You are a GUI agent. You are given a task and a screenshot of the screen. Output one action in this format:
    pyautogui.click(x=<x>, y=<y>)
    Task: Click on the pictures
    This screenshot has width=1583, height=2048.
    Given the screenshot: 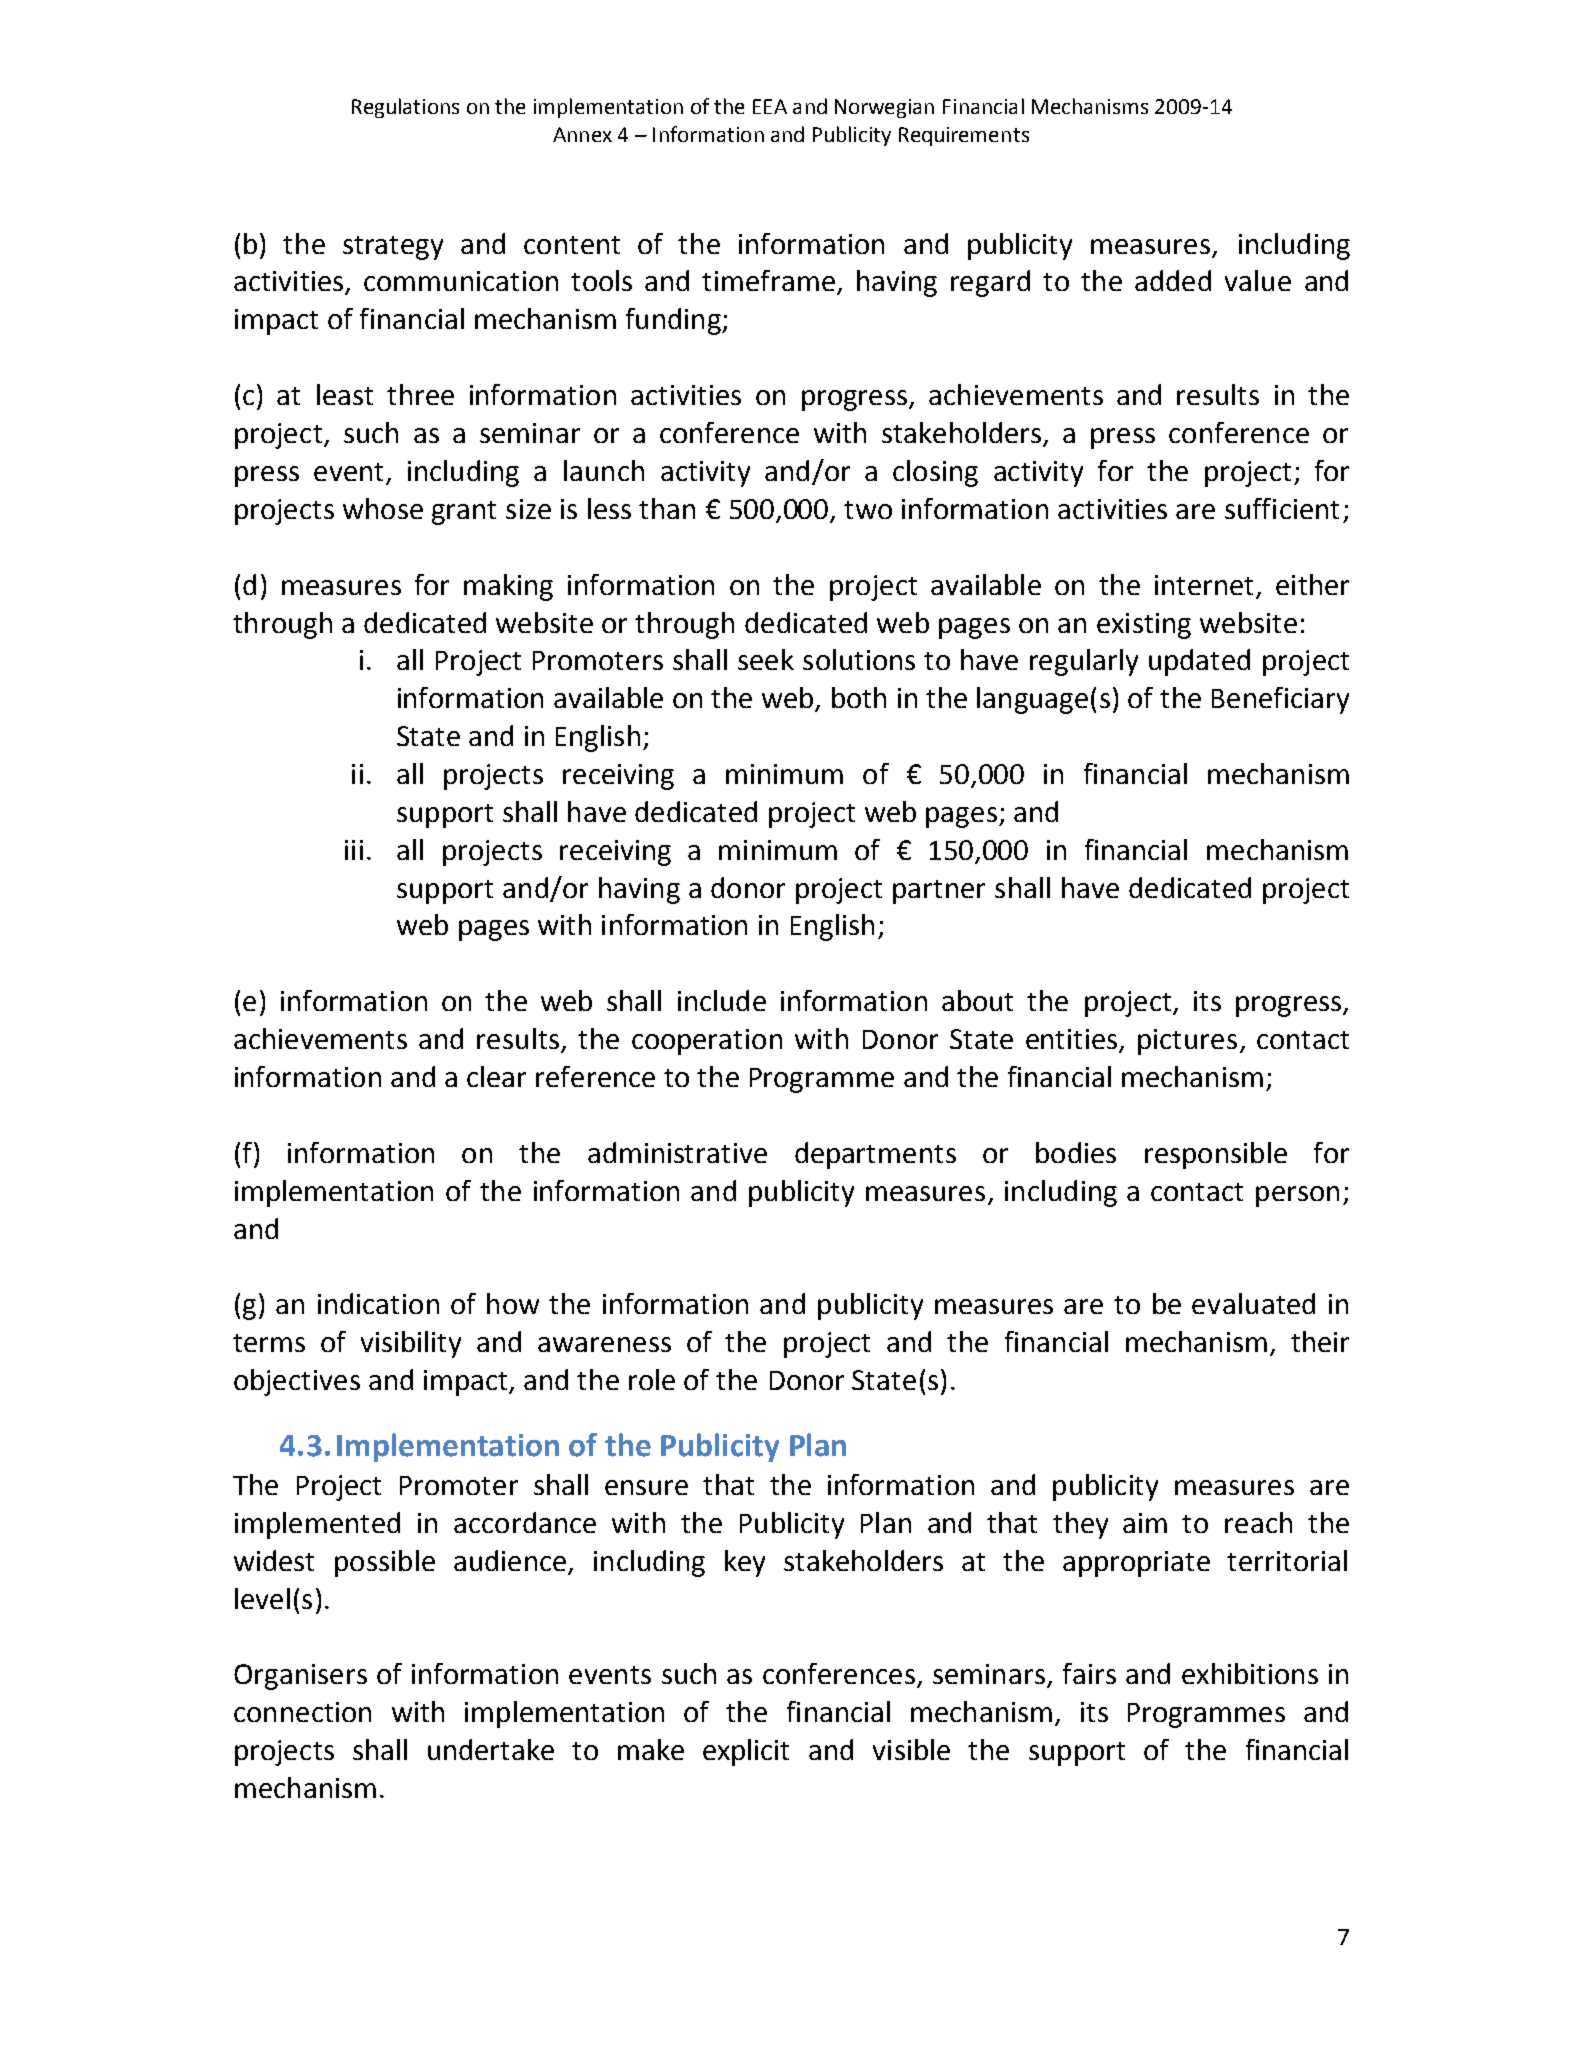 What is the action you would take?
    pyautogui.click(x=1187, y=1042)
